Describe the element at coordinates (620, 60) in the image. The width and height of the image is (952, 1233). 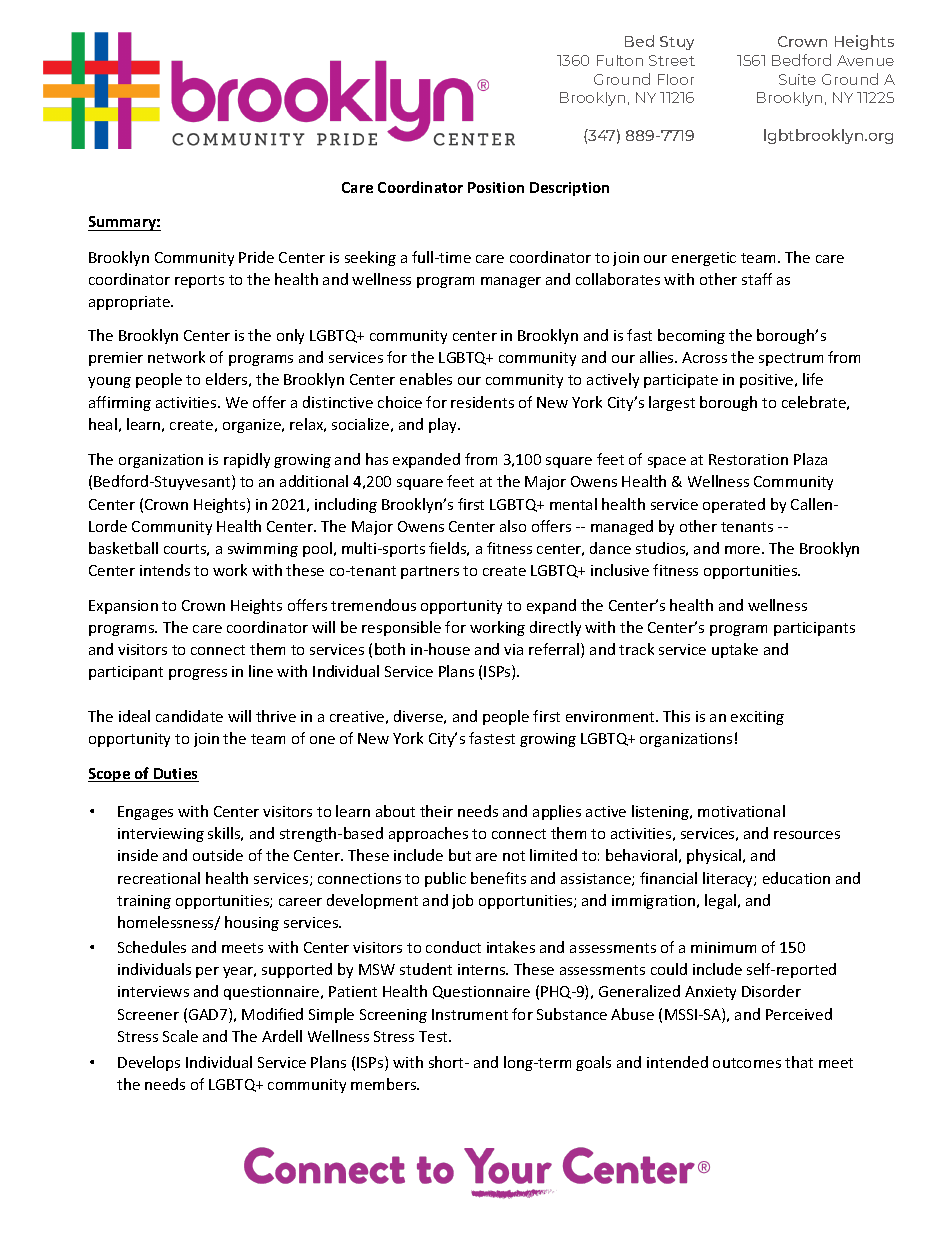
I see `Fulton` at that location.
